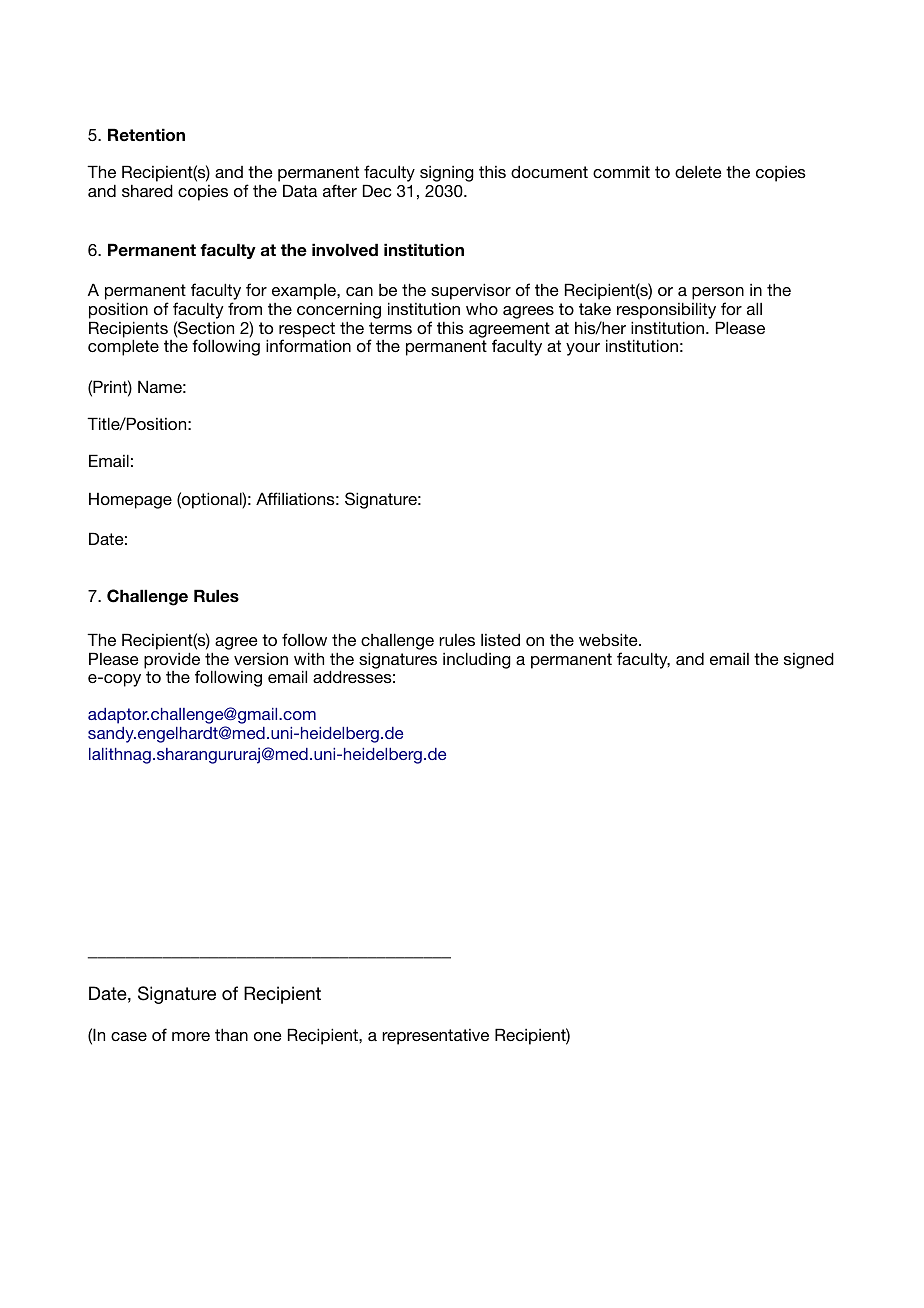  Describe the element at coordinates (435, 1037) in the image. I see `representative` at that location.
